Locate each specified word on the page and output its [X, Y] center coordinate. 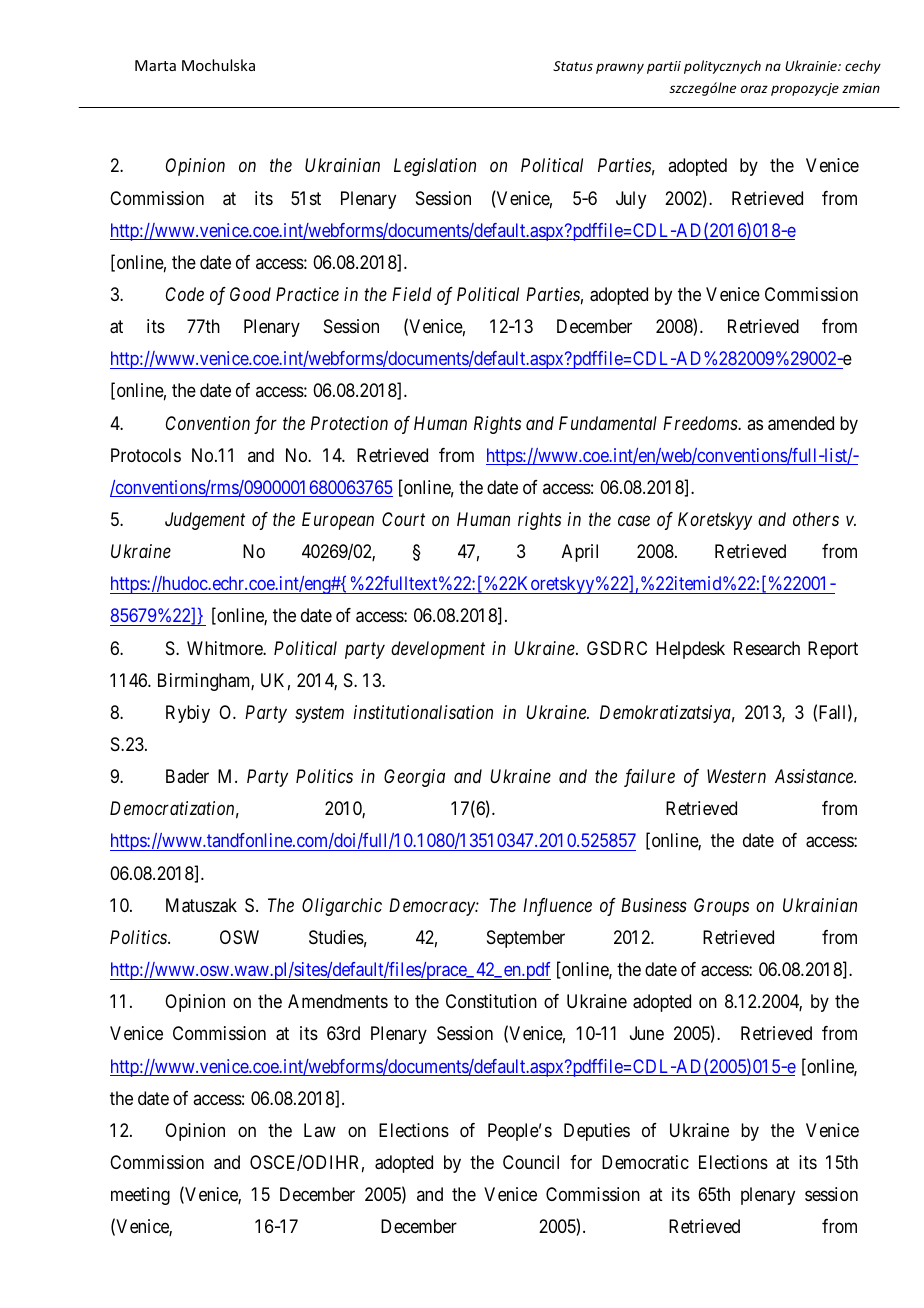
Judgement [205, 521]
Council [531, 1162]
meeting [140, 1196]
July [631, 200]
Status [573, 66]
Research [767, 648]
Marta [155, 65]
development [438, 650]
